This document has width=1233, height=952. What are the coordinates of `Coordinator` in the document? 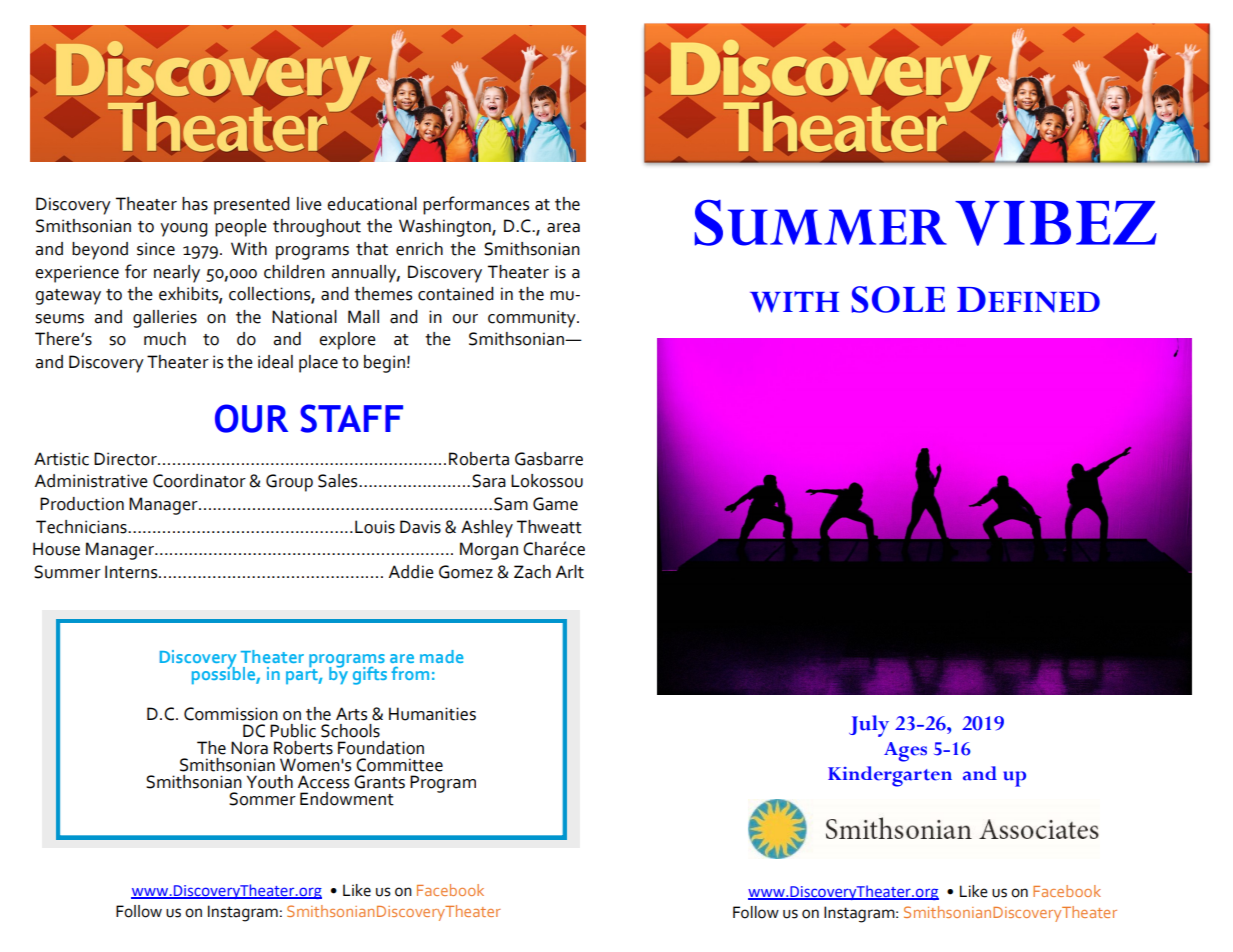 It's located at (199, 481).
